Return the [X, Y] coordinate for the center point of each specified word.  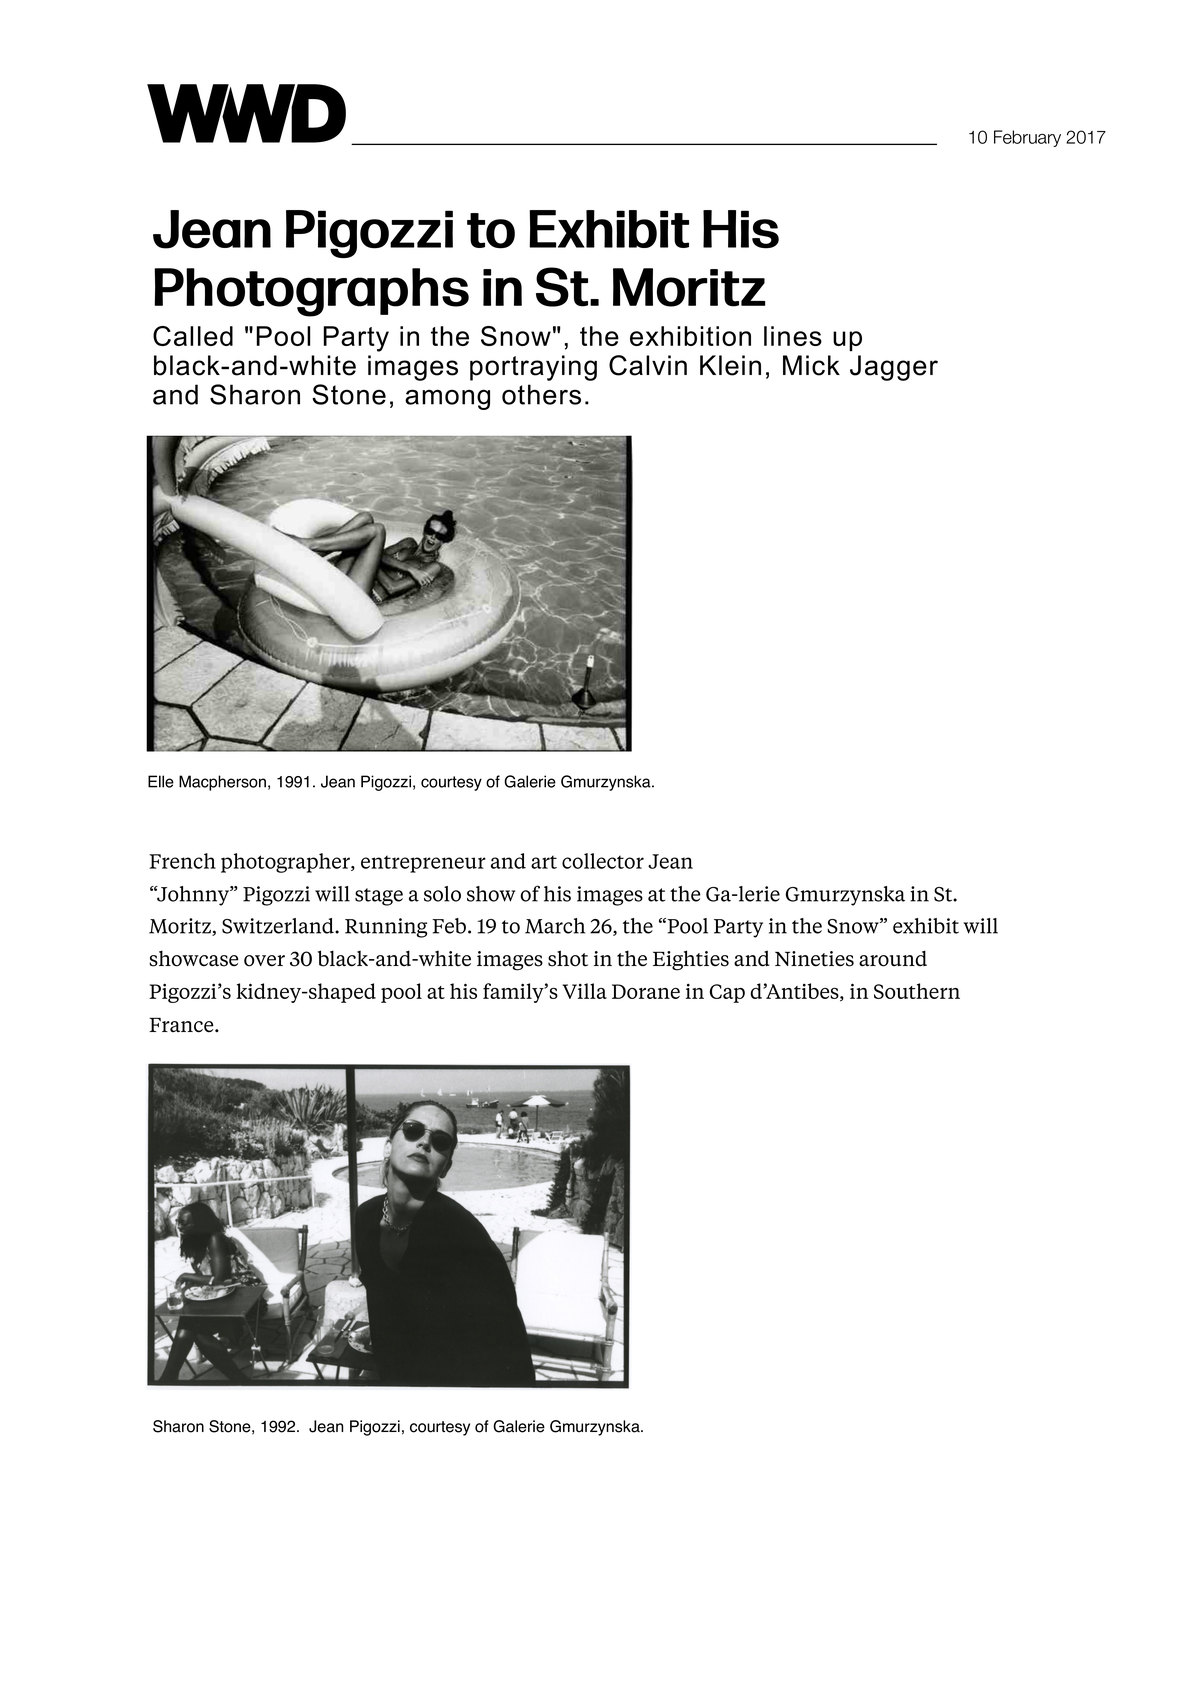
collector [603, 861]
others [541, 394]
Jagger [894, 368]
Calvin [648, 365]
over [264, 961]
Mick [811, 365]
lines [793, 336]
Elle [161, 781]
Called [193, 336]
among [447, 399]
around [893, 958]
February [1027, 138]
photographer [286, 863]
